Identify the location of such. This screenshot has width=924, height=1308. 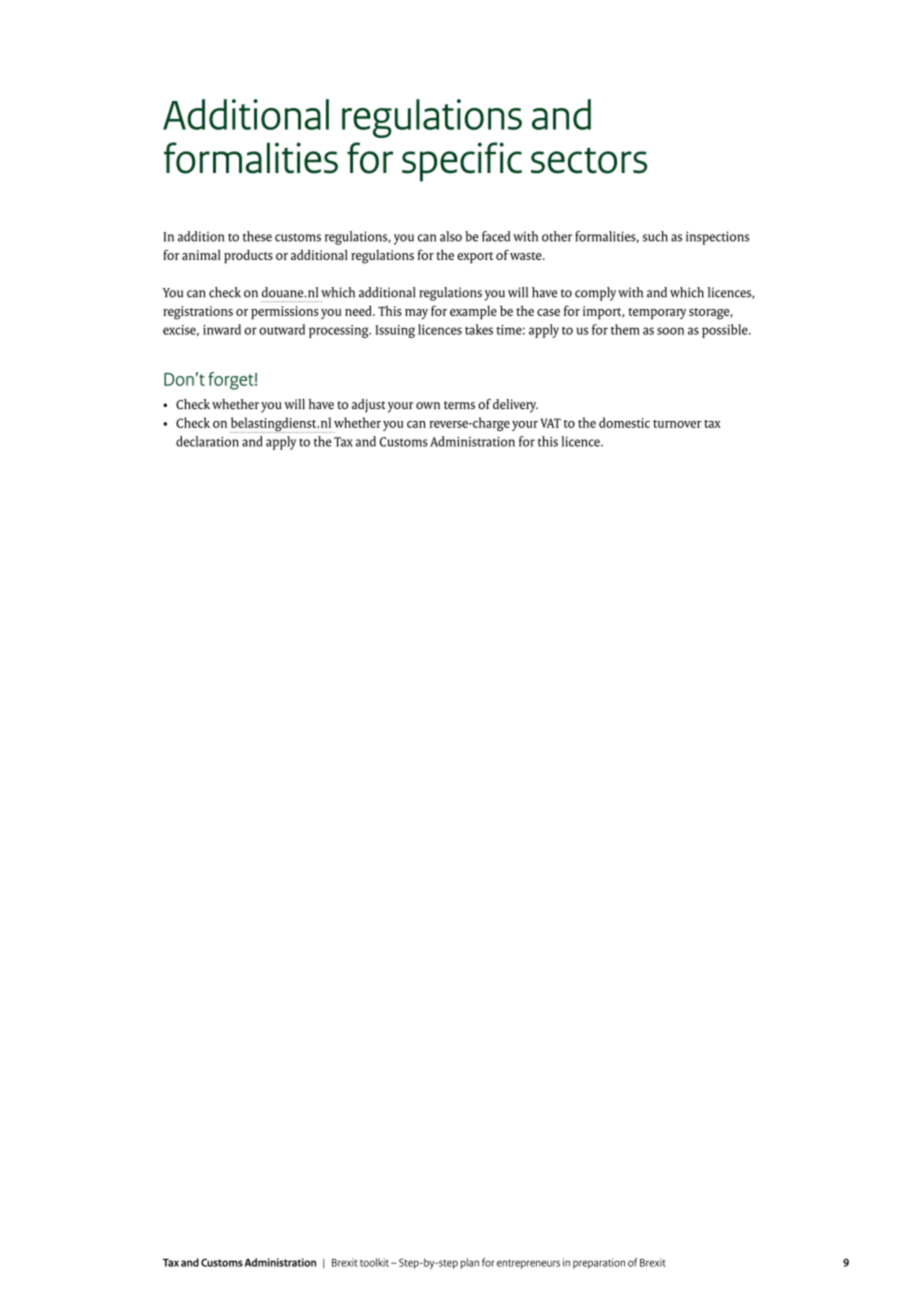
(655, 236).
